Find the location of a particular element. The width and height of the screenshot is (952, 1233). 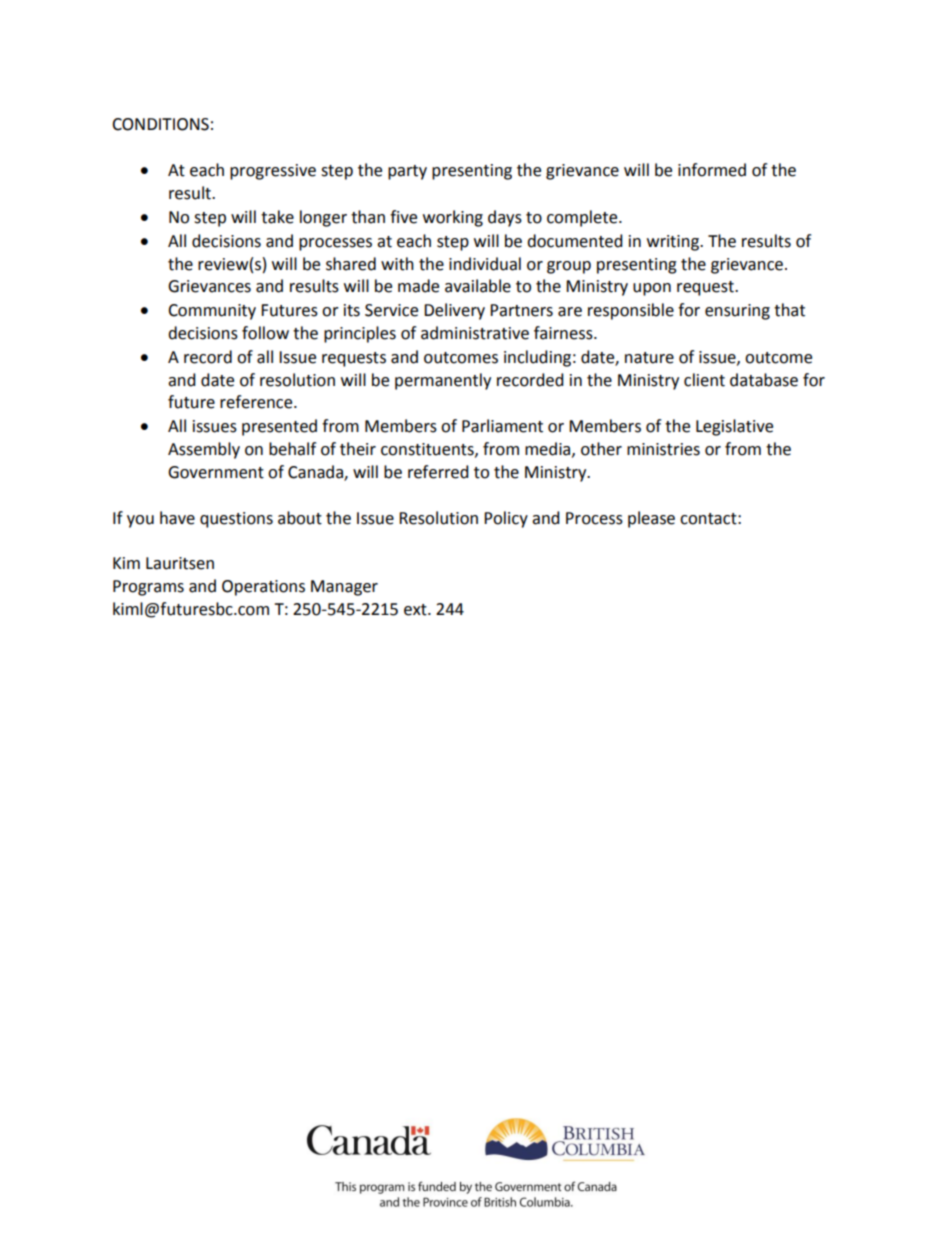

CONDITIONS is located at coordinates (160, 124).
